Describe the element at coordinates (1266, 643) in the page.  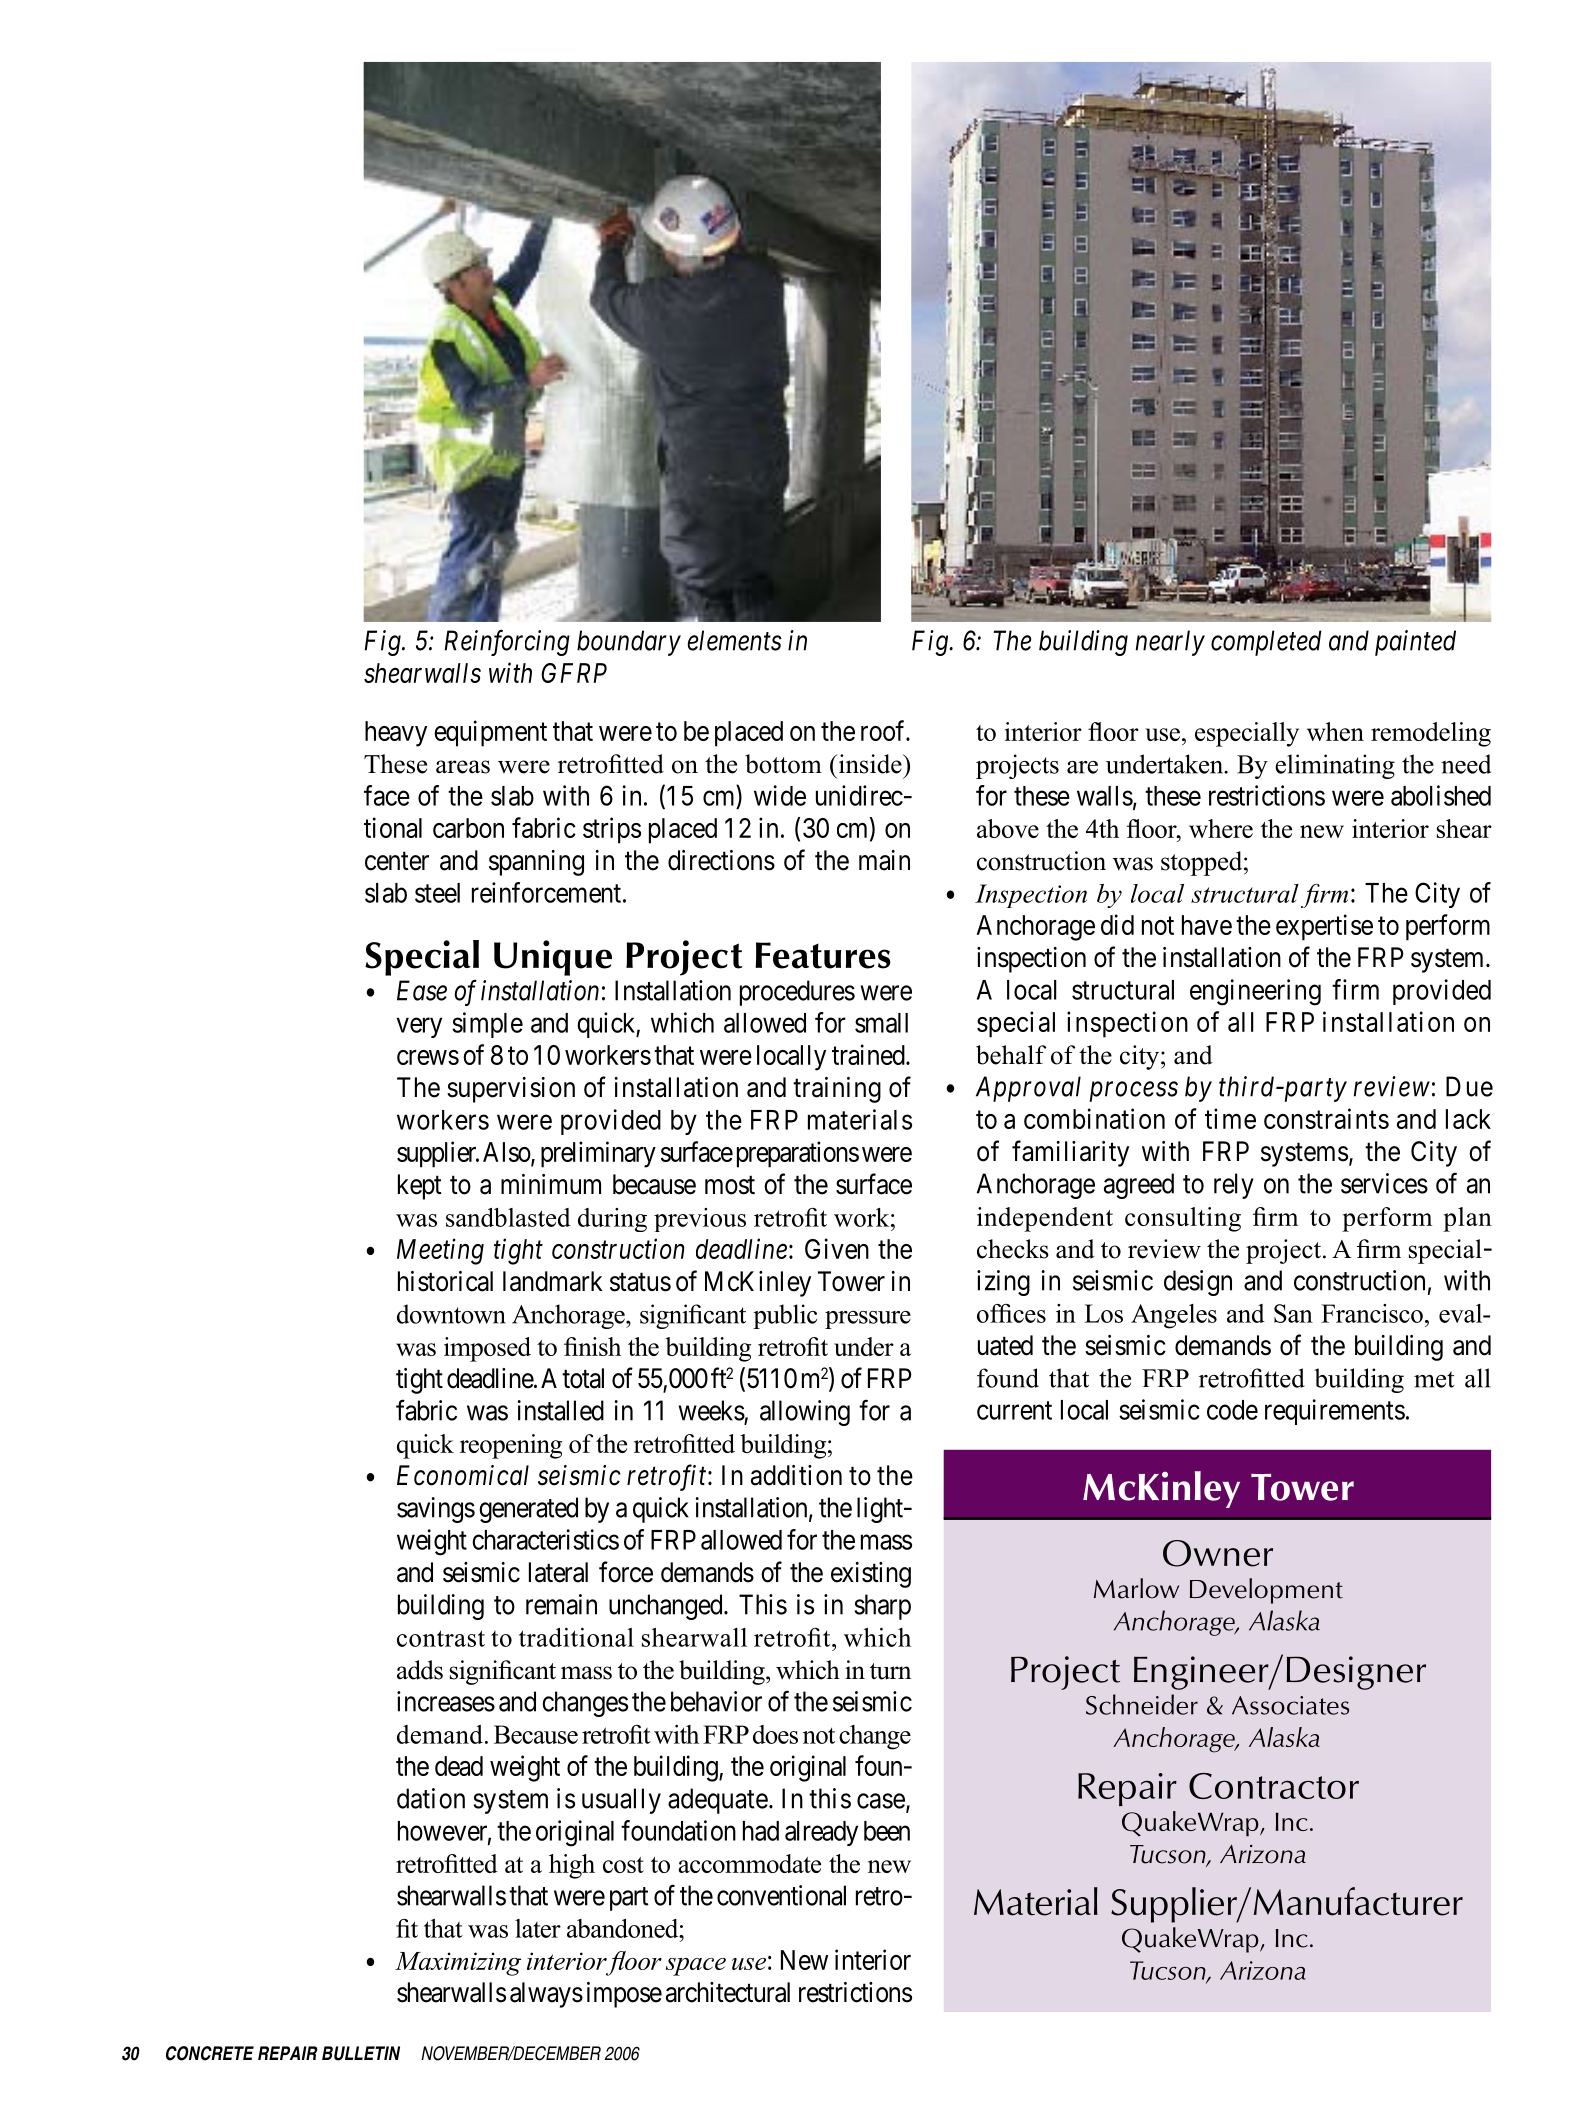
I see `completed` at that location.
